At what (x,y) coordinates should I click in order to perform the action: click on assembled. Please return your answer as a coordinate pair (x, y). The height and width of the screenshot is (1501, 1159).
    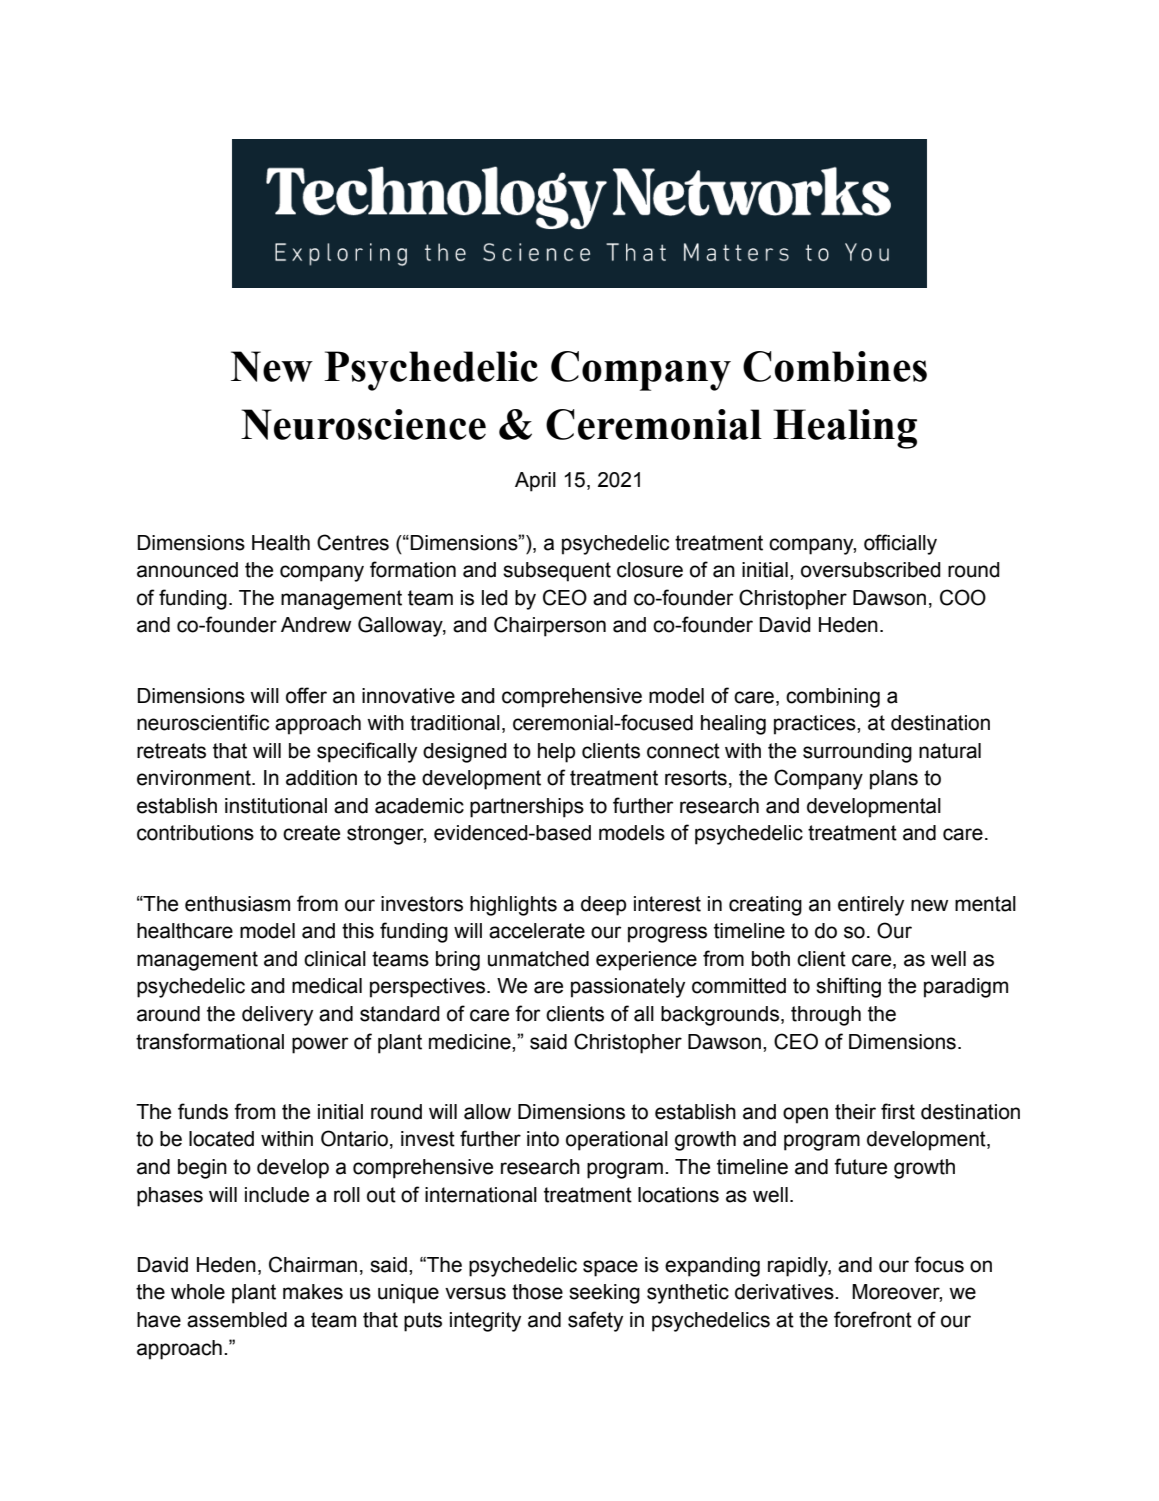
    Looking at the image, I should click on (237, 1320).
